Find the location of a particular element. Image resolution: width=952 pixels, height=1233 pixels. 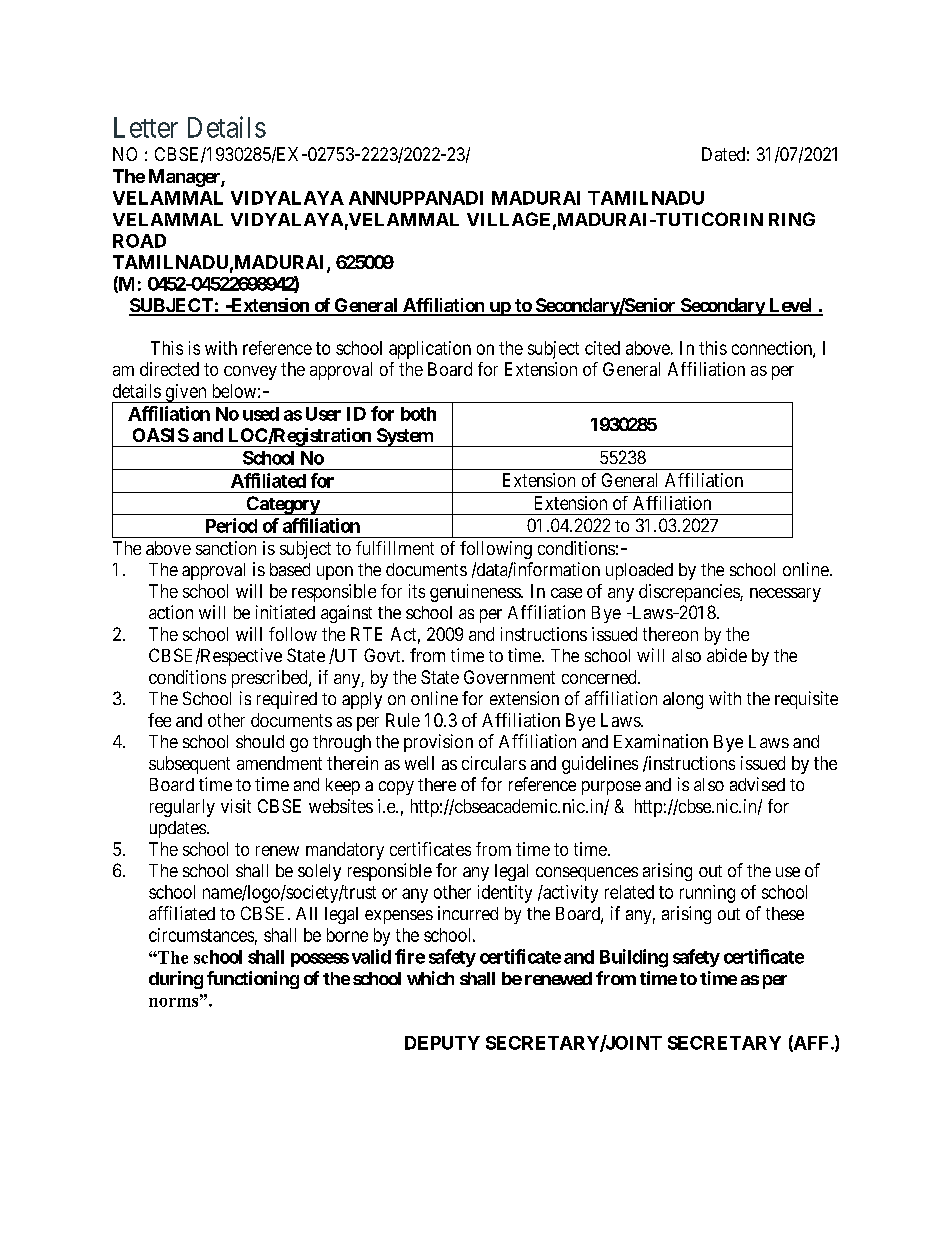

DEPUTY is located at coordinates (442, 1043).
